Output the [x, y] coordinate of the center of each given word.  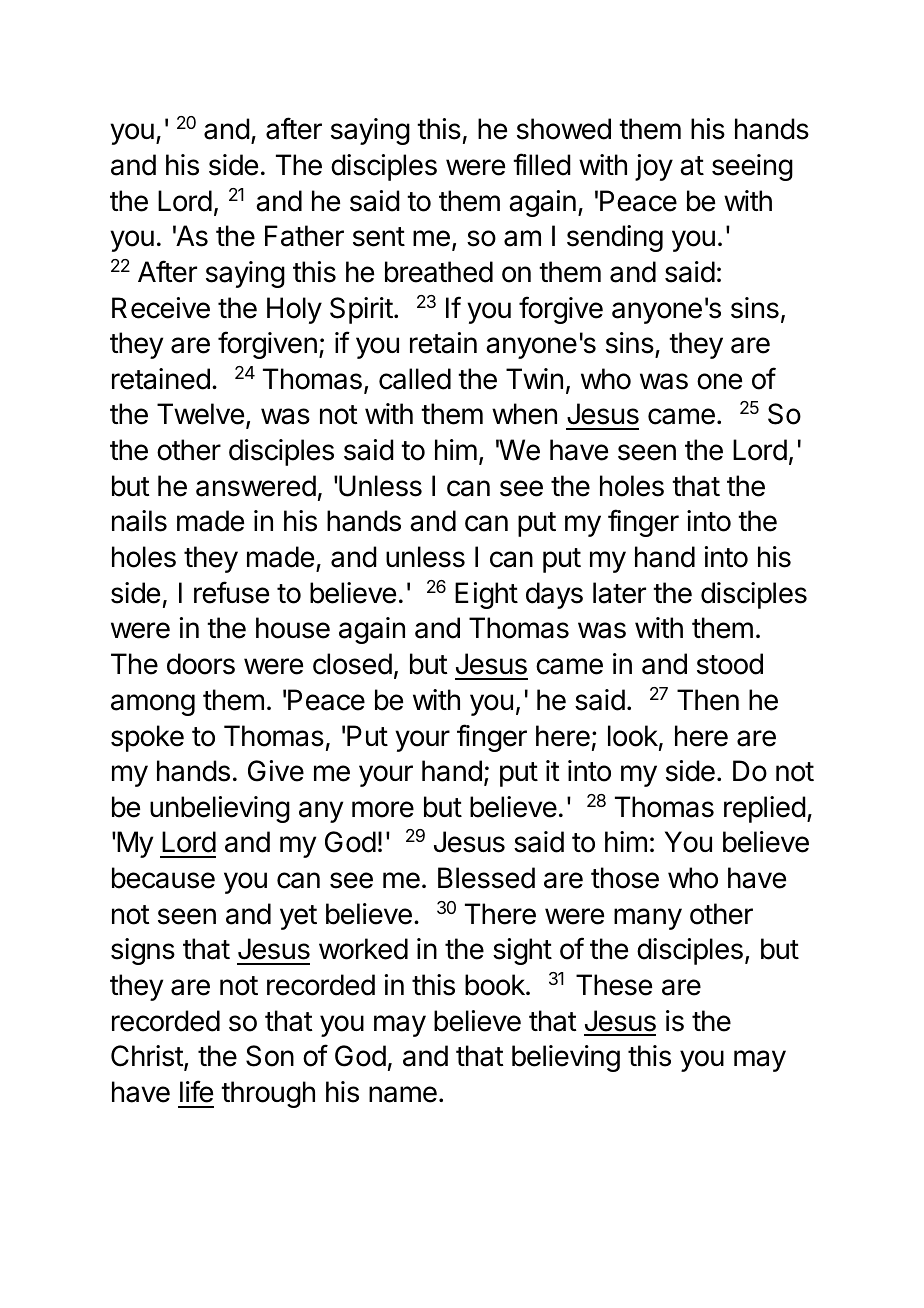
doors [201, 664]
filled [542, 164]
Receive [161, 308]
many [648, 919]
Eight [486, 595]
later [619, 593]
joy [654, 167]
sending [615, 238]
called [415, 379]
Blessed [486, 878]
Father [304, 236]
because [163, 878]
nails [139, 521]
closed [352, 664]
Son [270, 1056]
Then [708, 700]
